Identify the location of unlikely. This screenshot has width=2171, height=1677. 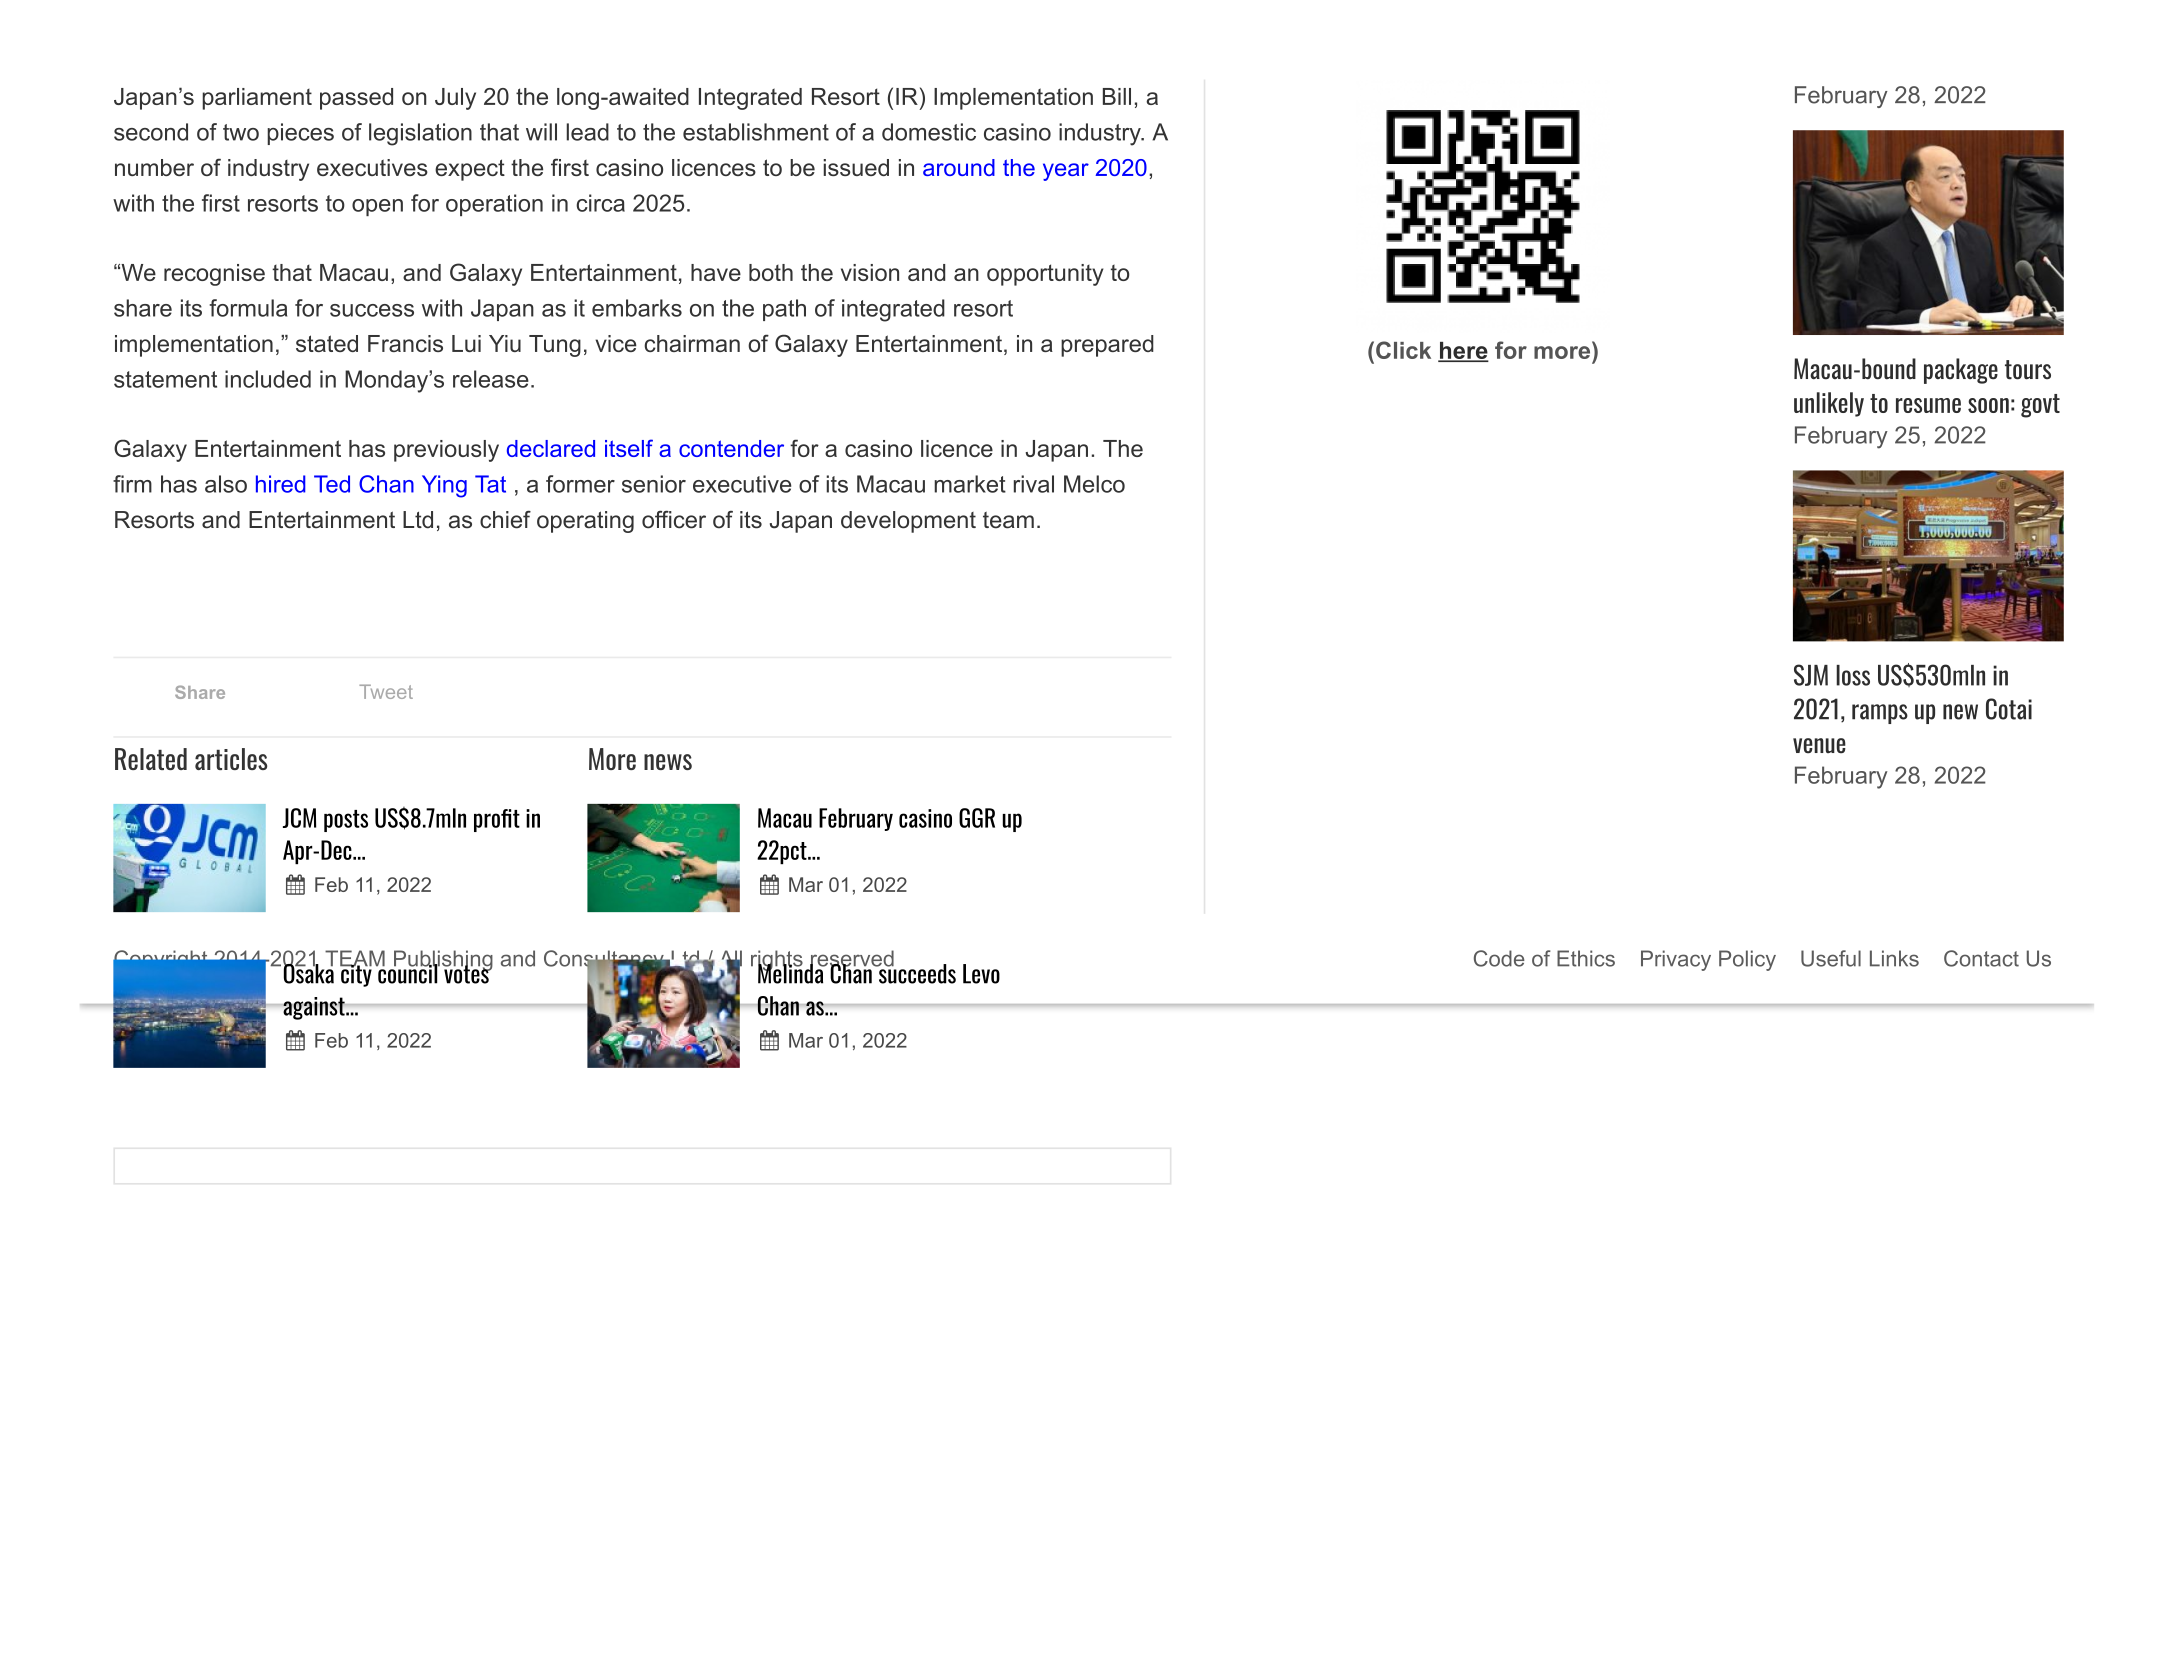
(1829, 404).
